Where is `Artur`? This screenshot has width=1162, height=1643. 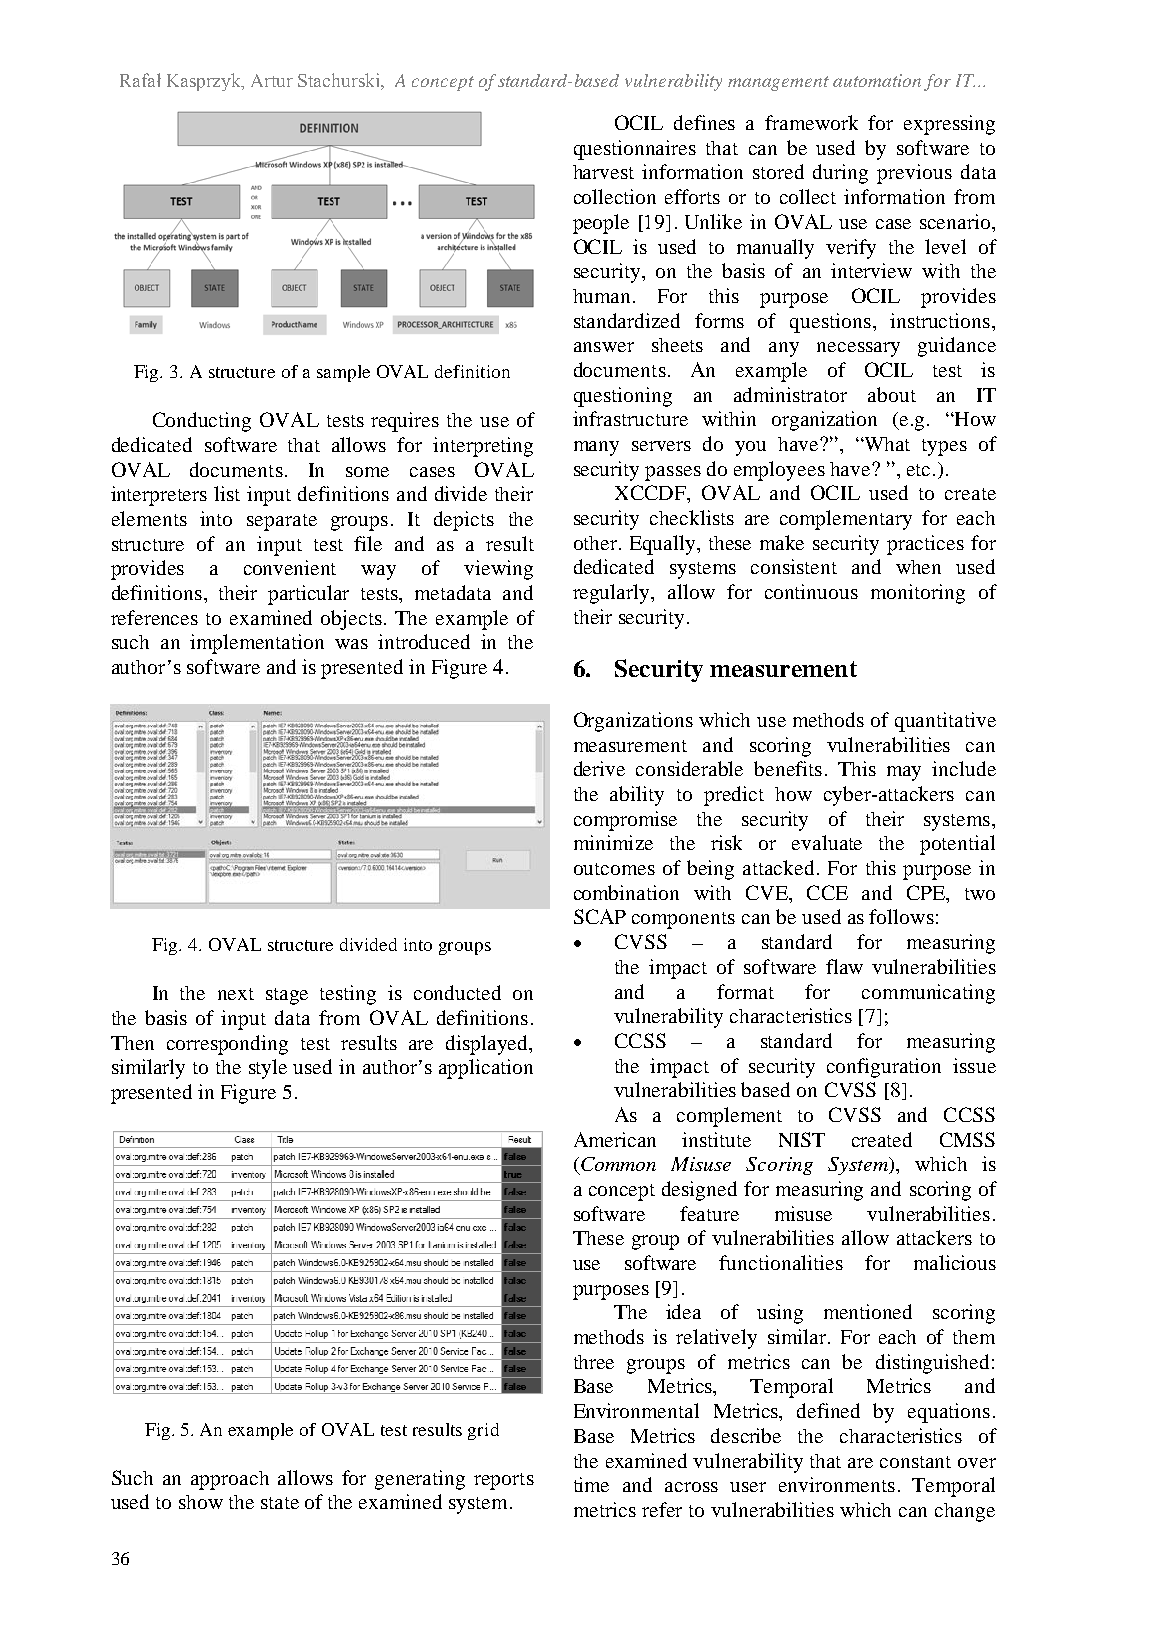 Artur is located at coordinates (272, 80).
